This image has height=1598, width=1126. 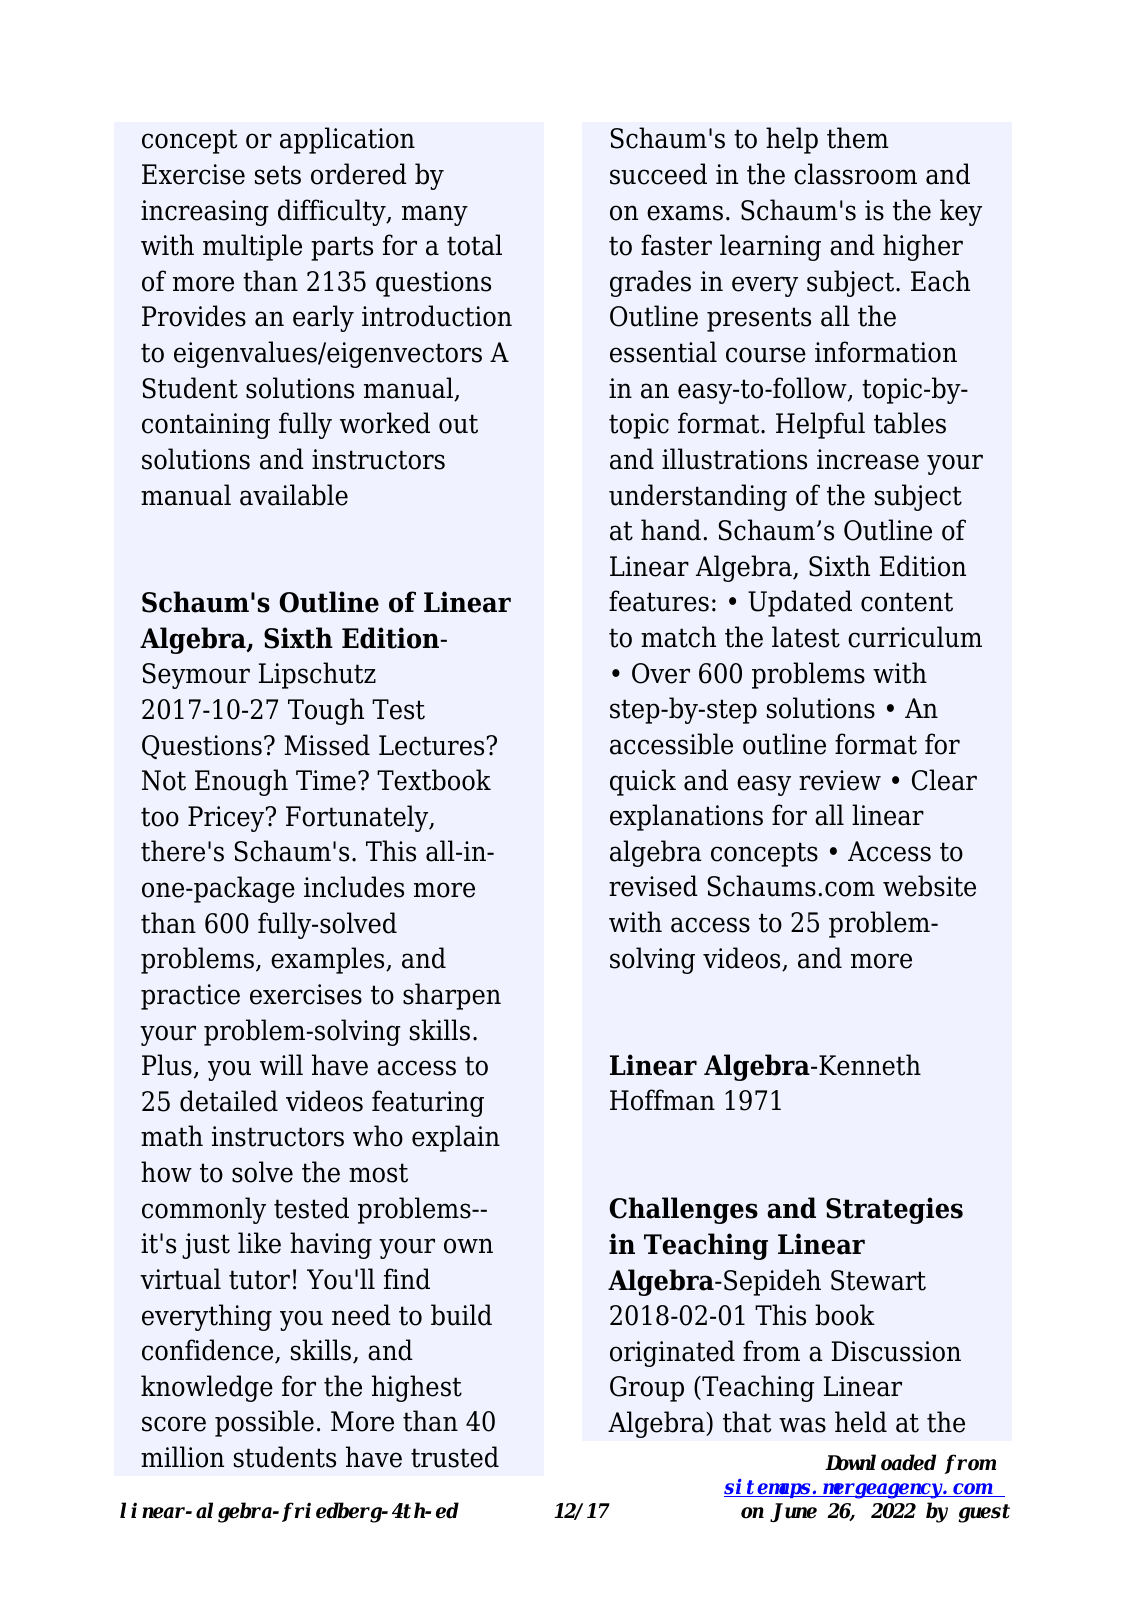 What do you see at coordinates (278, 175) in the image?
I see `sets` at bounding box center [278, 175].
